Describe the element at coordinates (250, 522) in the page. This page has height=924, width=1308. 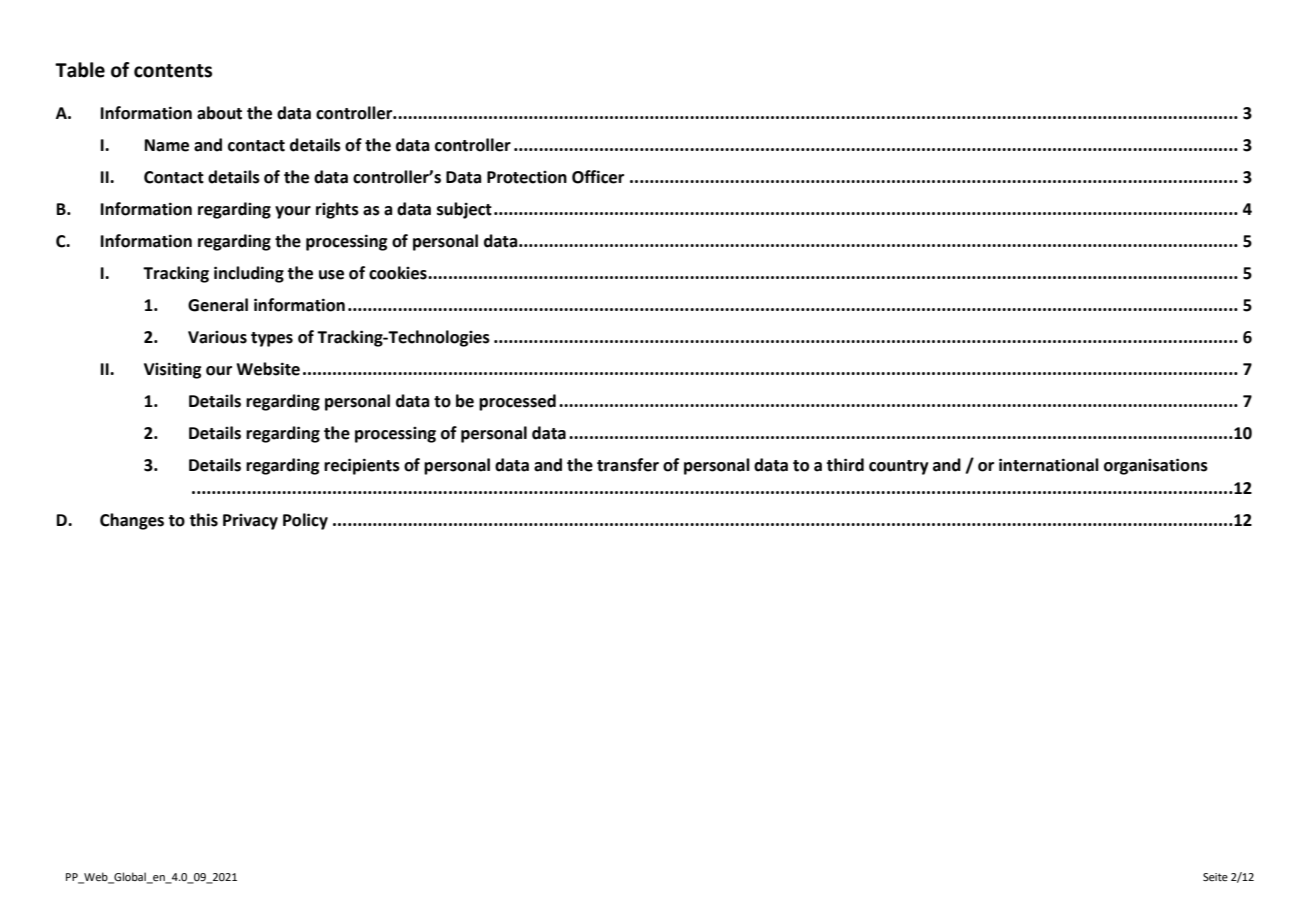
I see `Privacy` at that location.
